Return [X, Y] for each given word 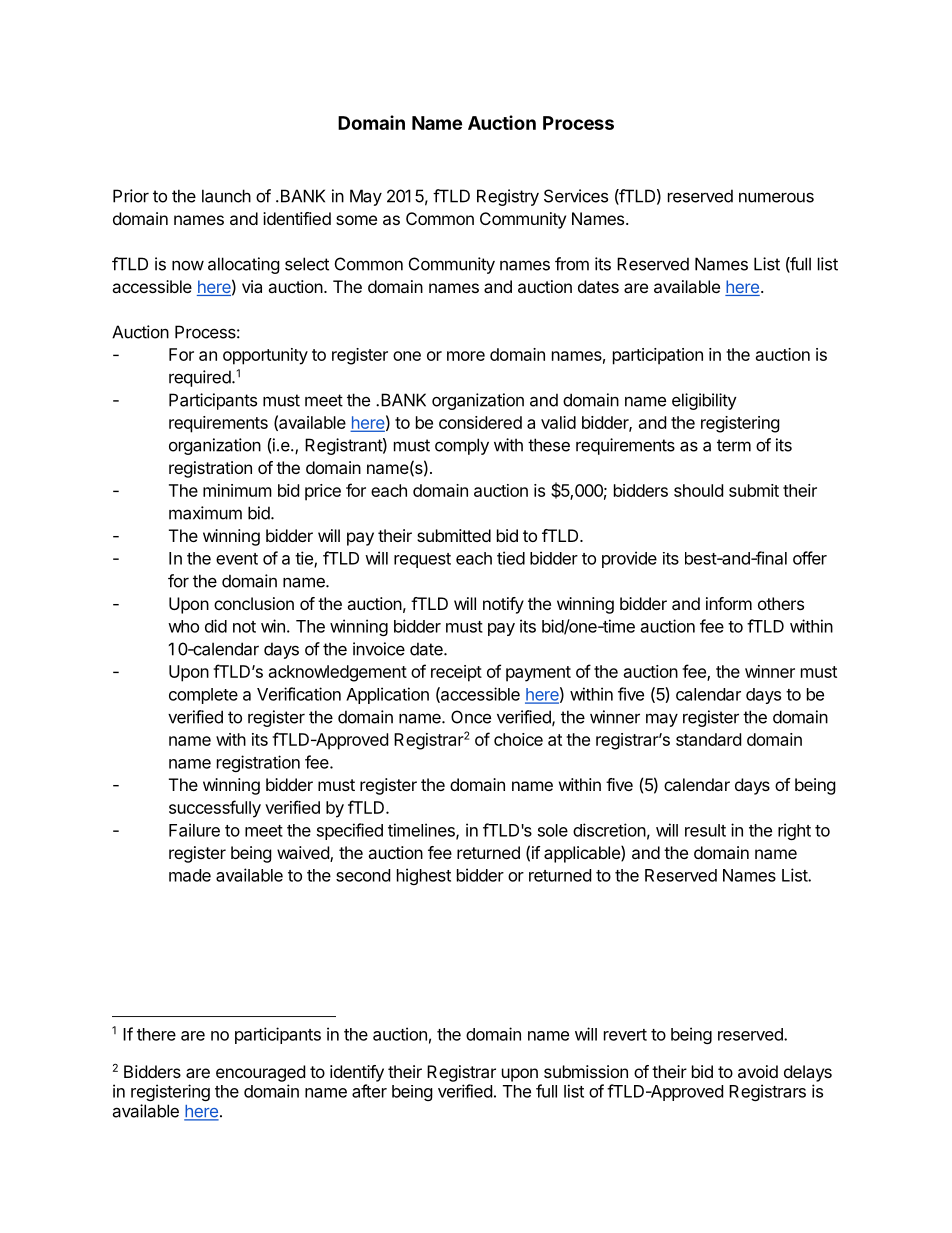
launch [226, 196]
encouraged [260, 1073]
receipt [456, 673]
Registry [508, 197]
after [369, 1091]
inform [729, 603]
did [216, 626]
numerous [776, 197]
